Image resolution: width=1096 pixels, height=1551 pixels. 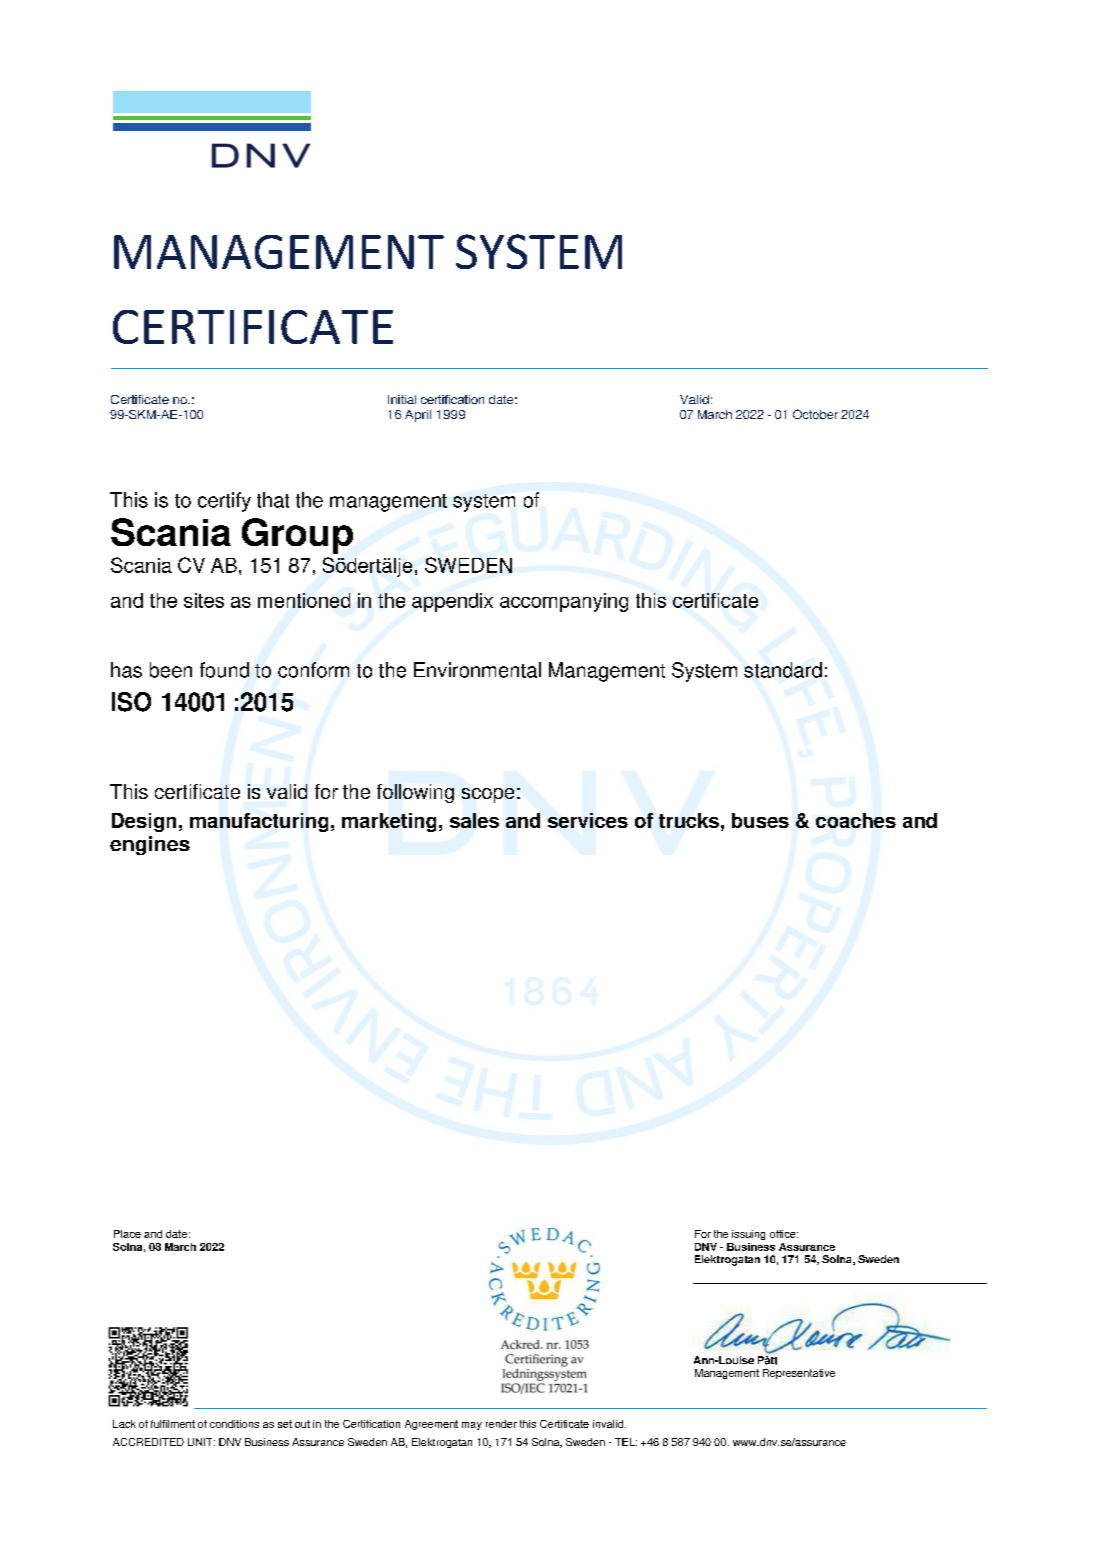 What do you see at coordinates (234, 1424) in the screenshot?
I see `conditions` at bounding box center [234, 1424].
